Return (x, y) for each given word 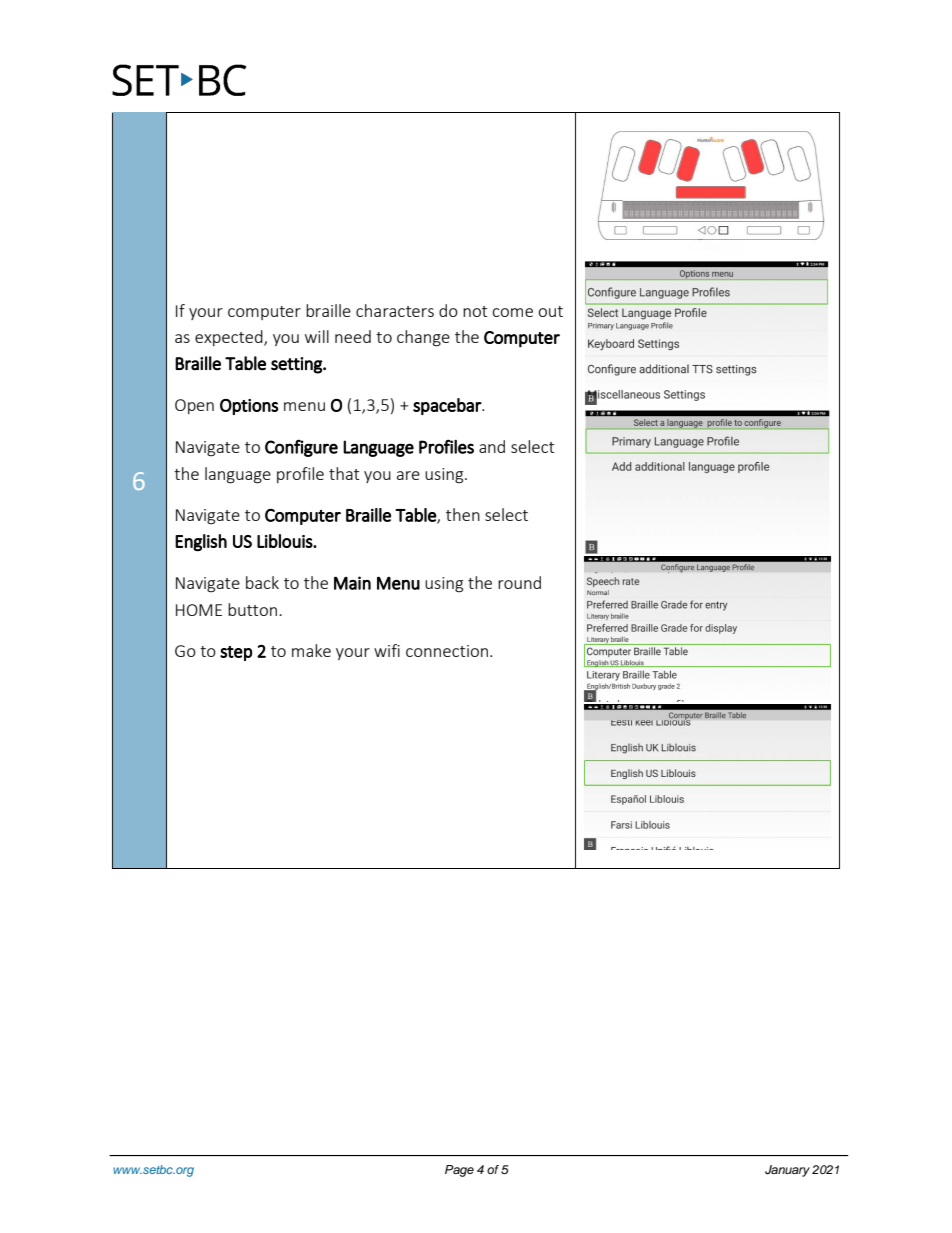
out (550, 311)
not (475, 311)
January (787, 1171)
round (519, 582)
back (262, 582)
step (236, 653)
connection (447, 651)
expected (230, 338)
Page (459, 1171)
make (311, 650)
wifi (387, 650)
